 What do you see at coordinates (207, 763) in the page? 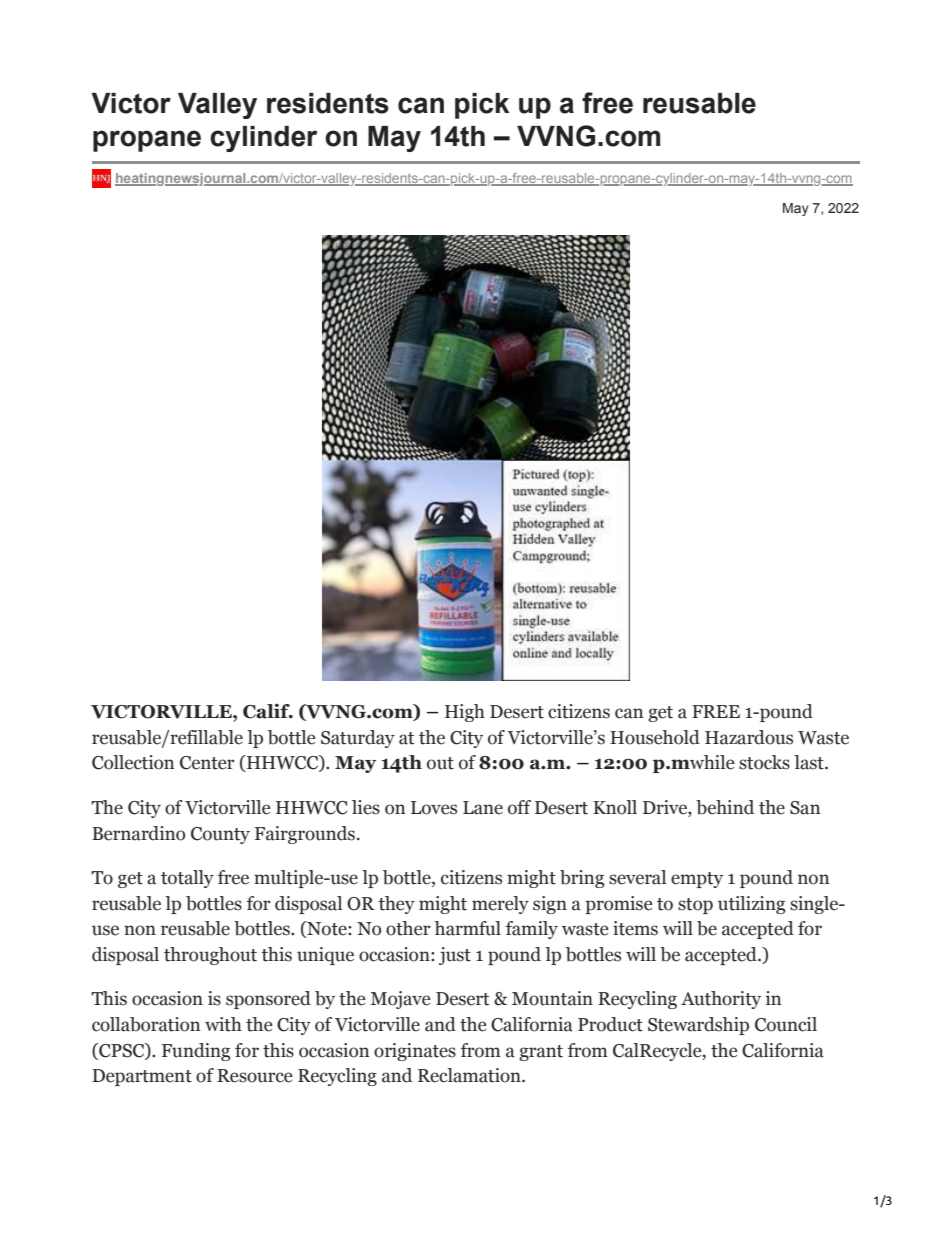
I see `Center` at bounding box center [207, 763].
